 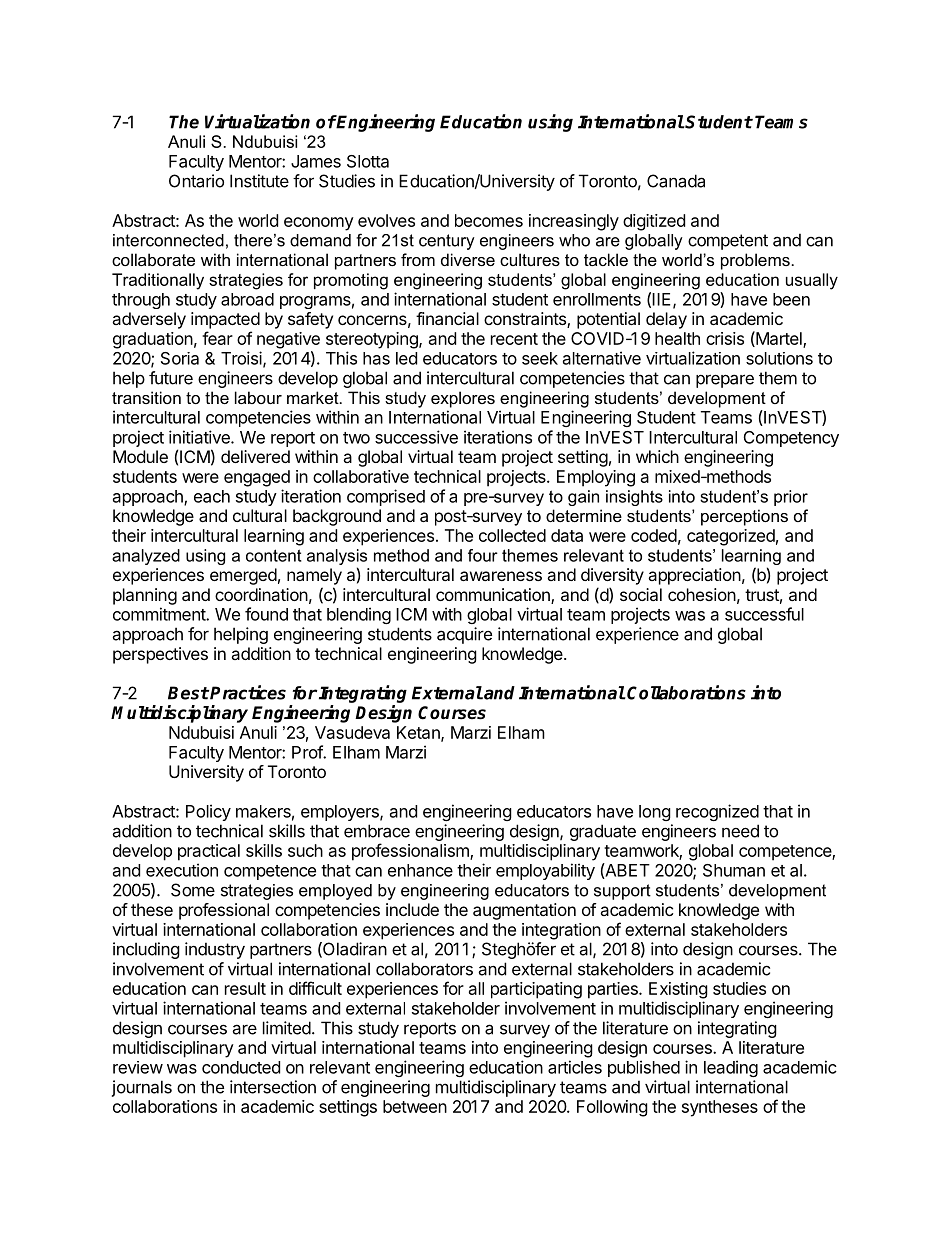 What do you see at coordinates (731, 1068) in the page?
I see `leading` at bounding box center [731, 1068].
